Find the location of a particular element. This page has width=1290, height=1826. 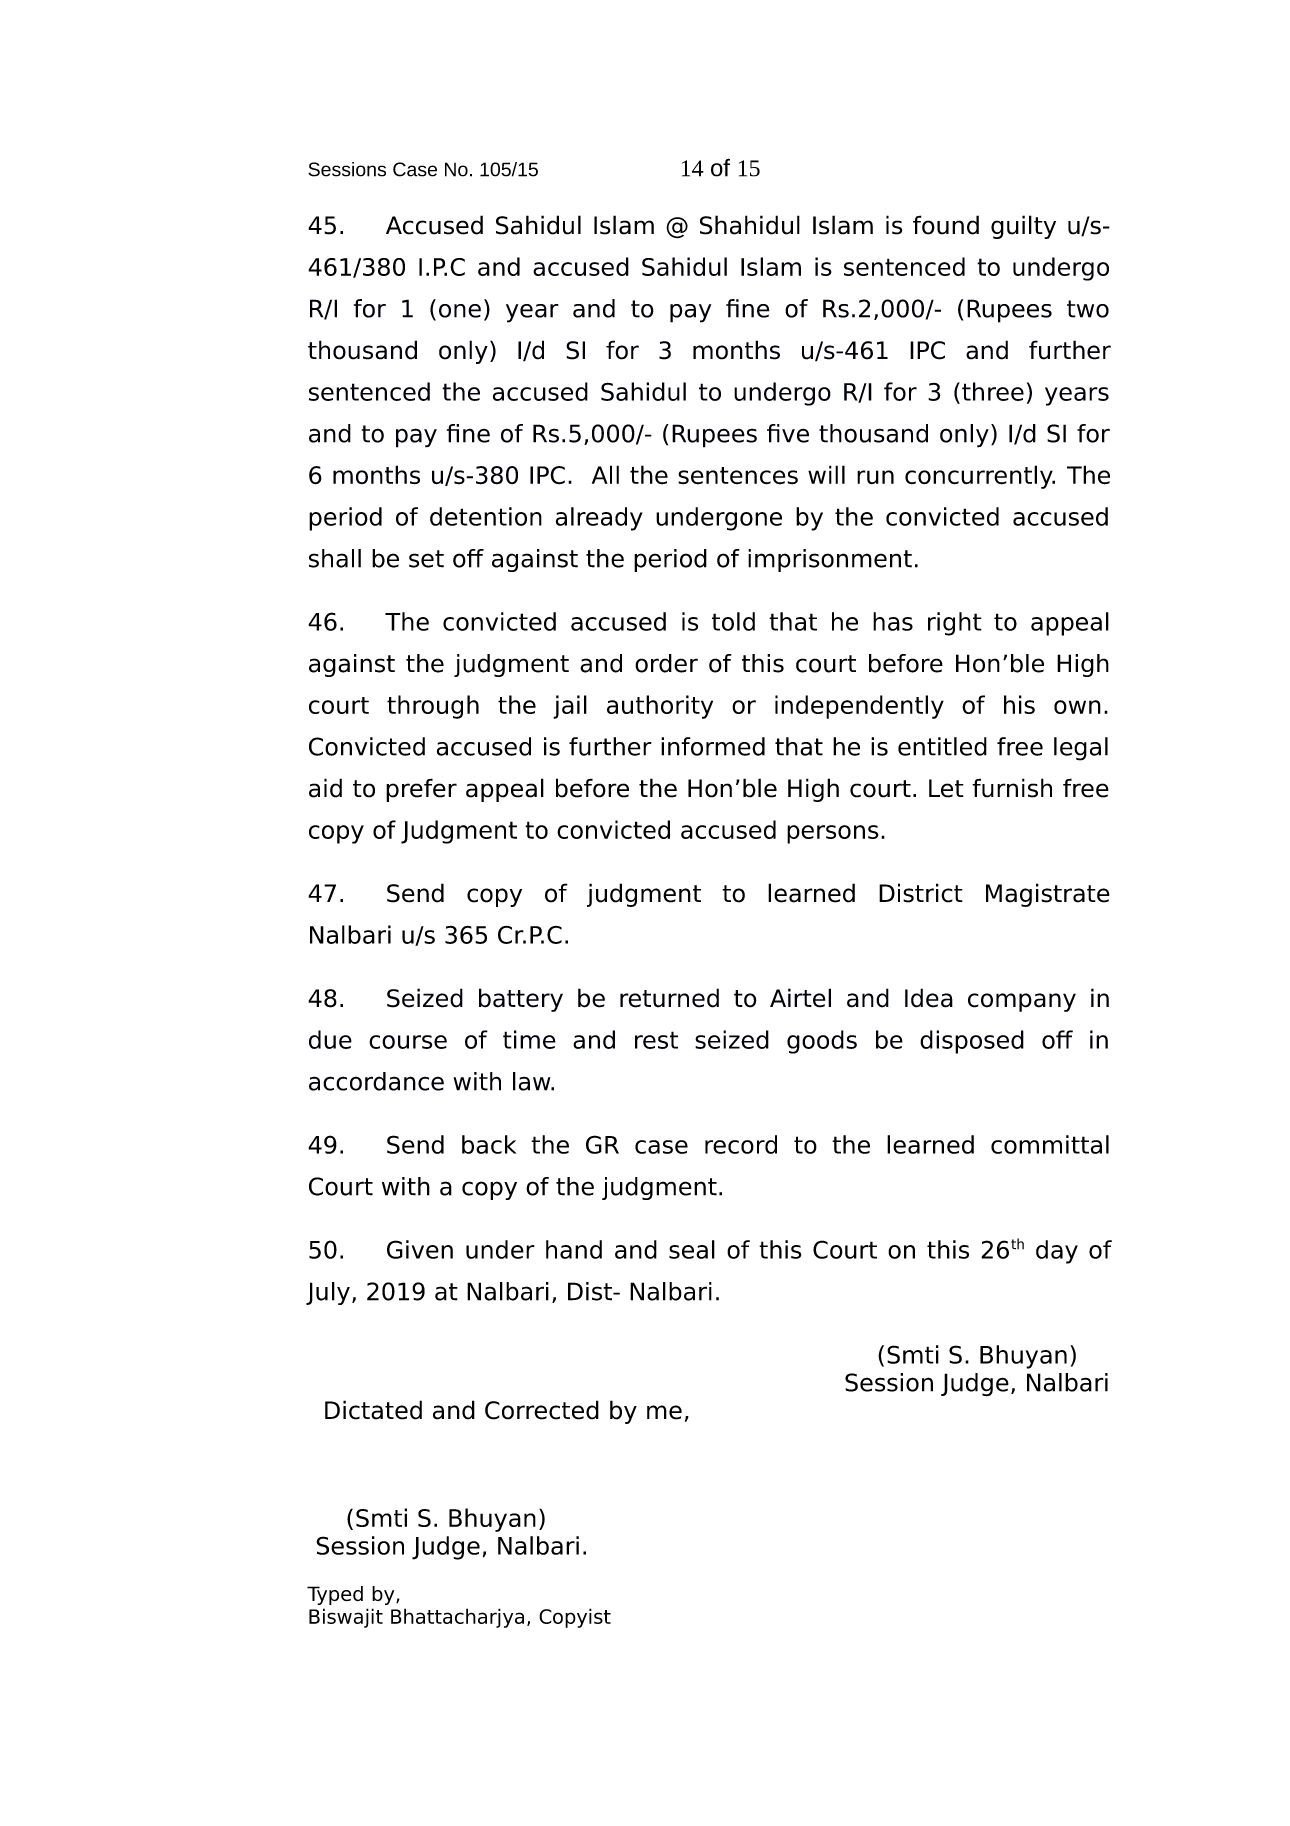

five is located at coordinates (788, 433).
